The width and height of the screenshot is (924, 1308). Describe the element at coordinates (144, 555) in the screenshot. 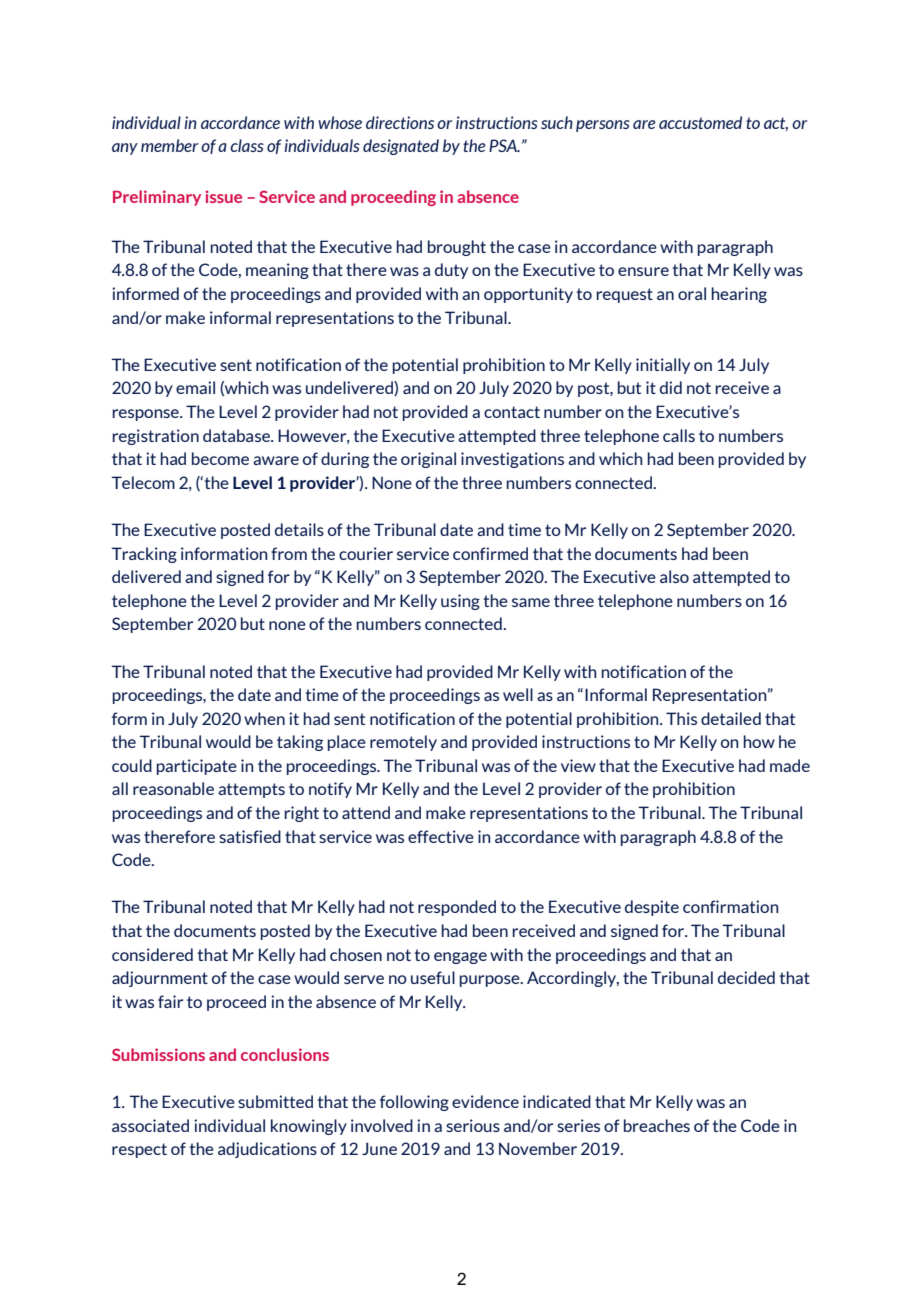

I see `Tracking` at that location.
